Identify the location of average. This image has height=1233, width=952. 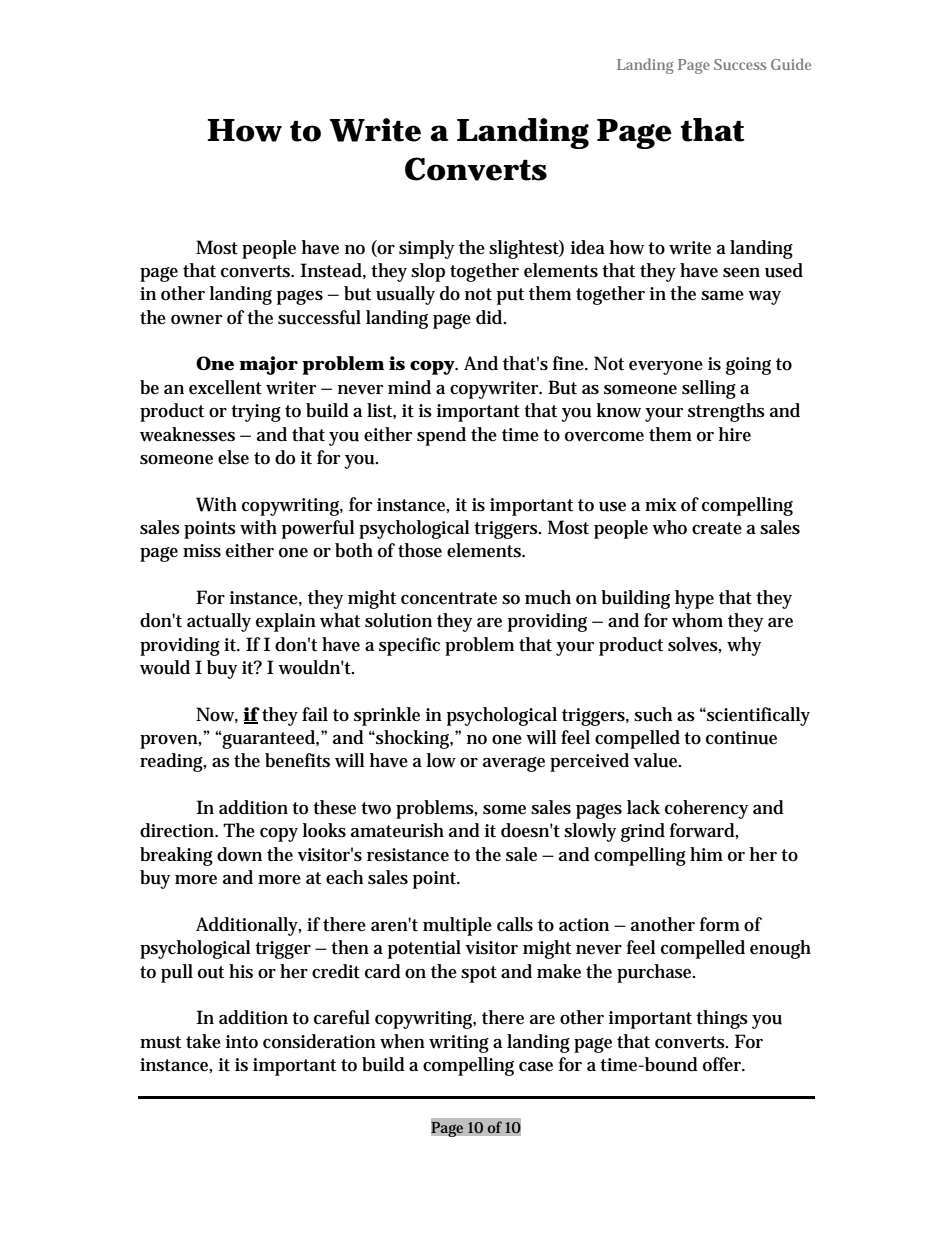
(514, 764).
